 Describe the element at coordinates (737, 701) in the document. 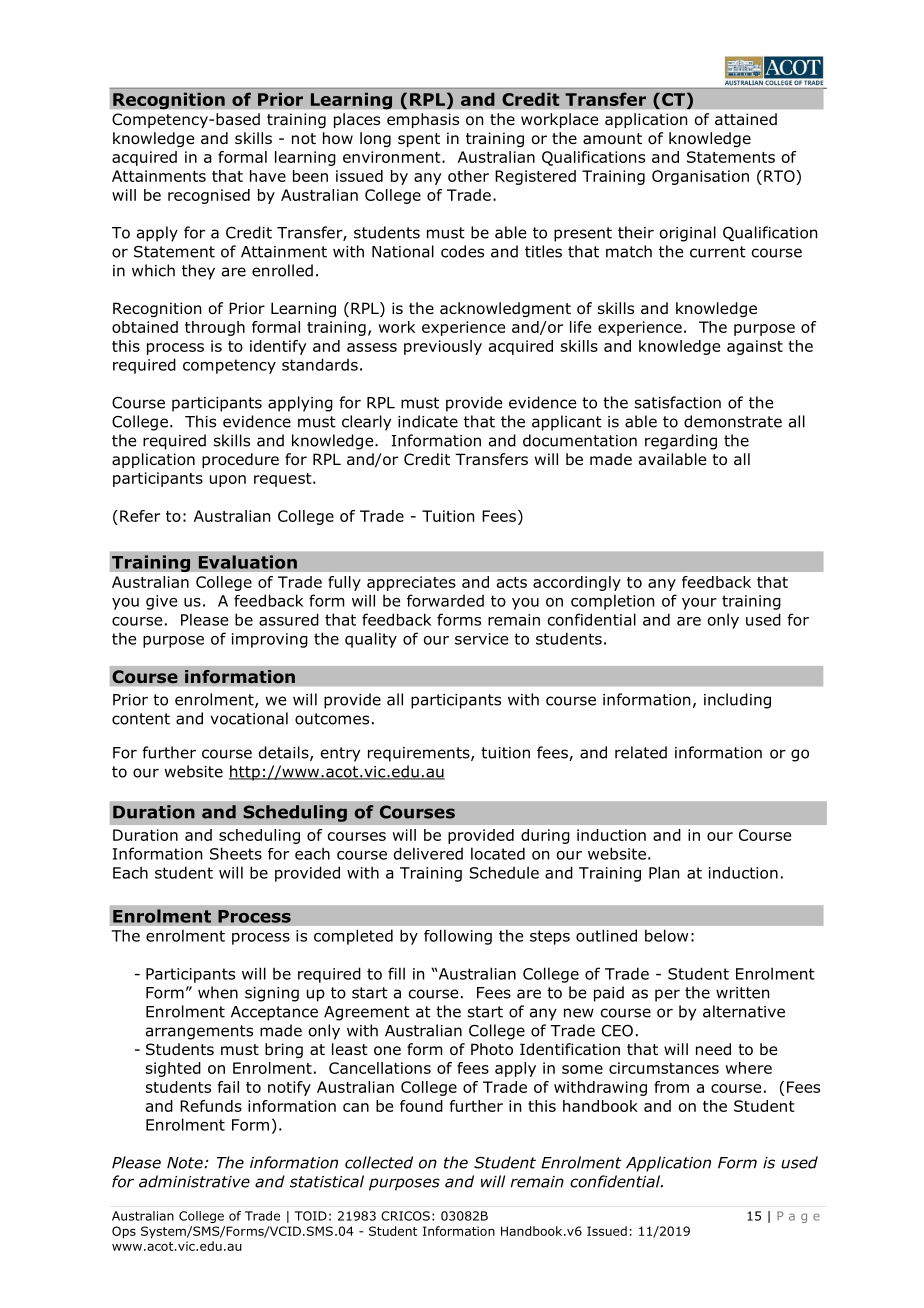

I see `including` at that location.
